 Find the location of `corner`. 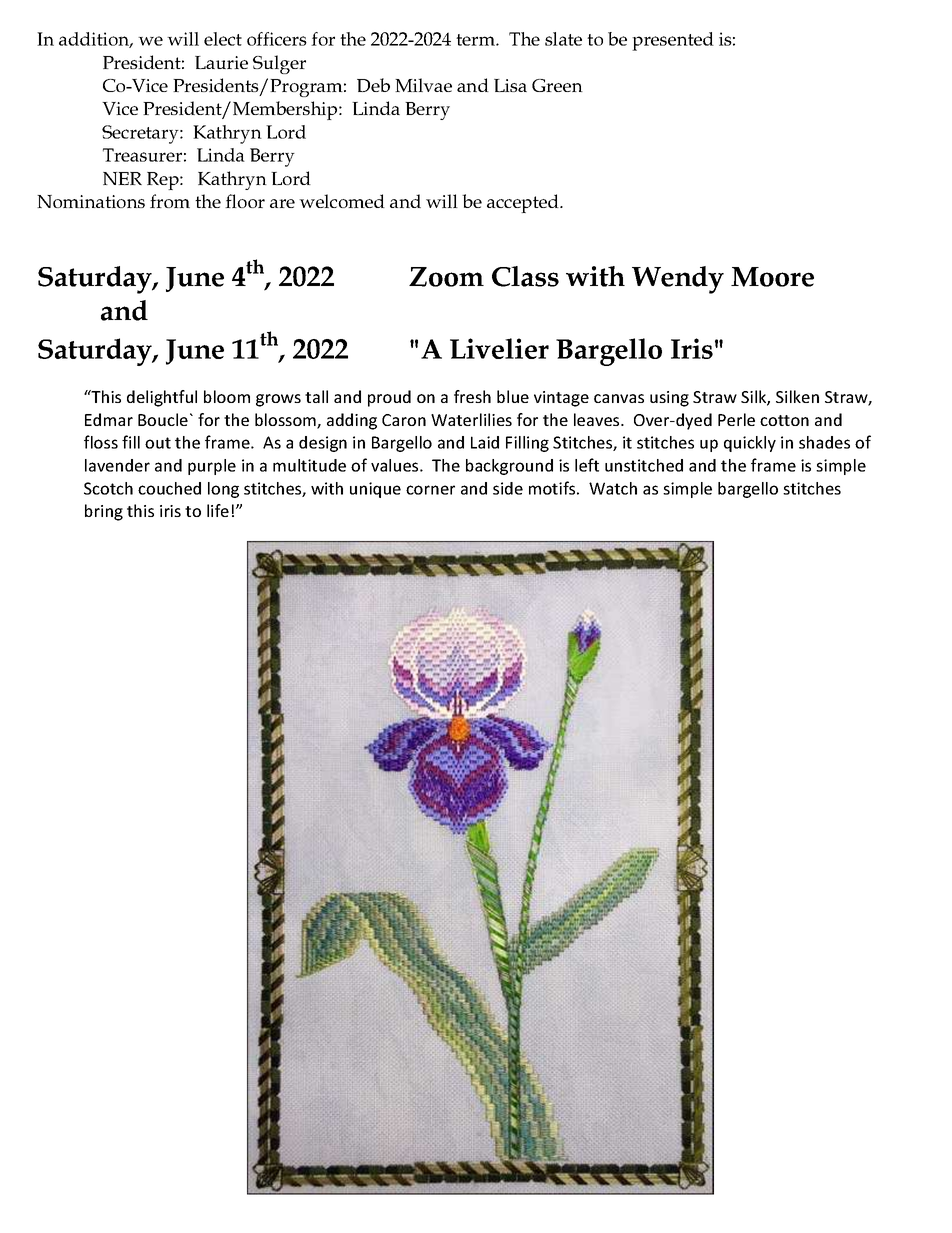

corner is located at coordinates (430, 490).
